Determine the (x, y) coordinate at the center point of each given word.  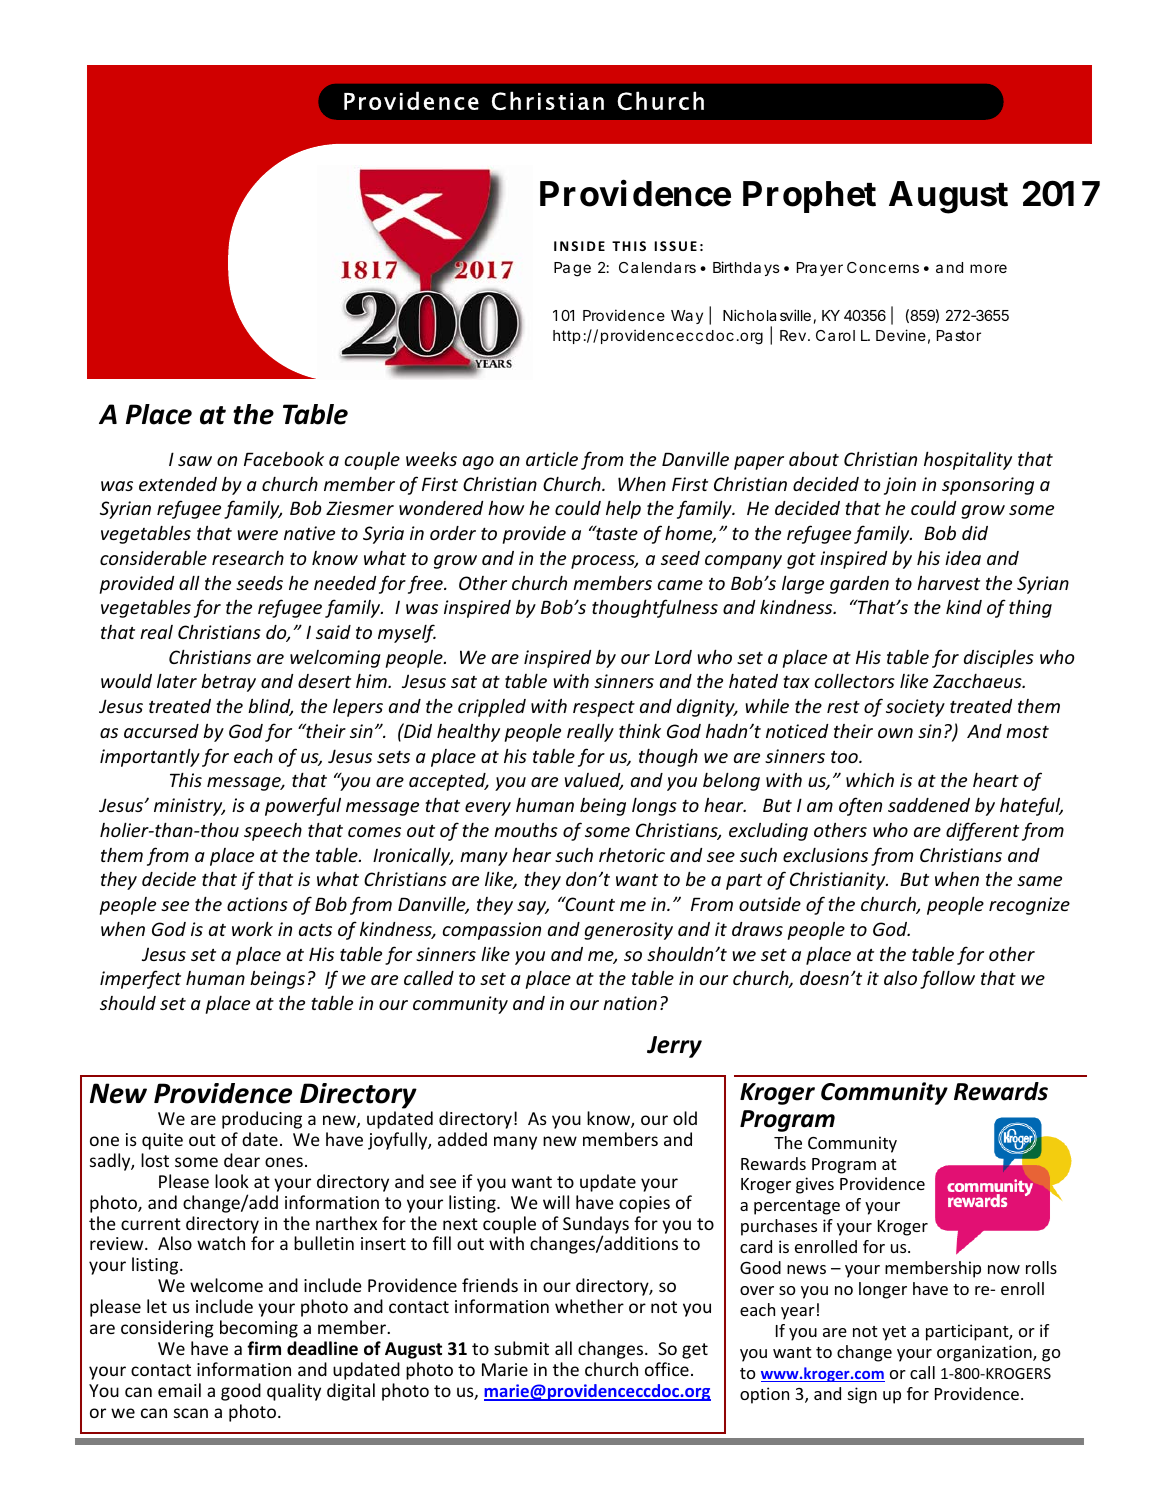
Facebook (284, 458)
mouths (526, 830)
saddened (929, 805)
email (179, 1390)
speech (273, 832)
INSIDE (579, 246)
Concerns (883, 267)
